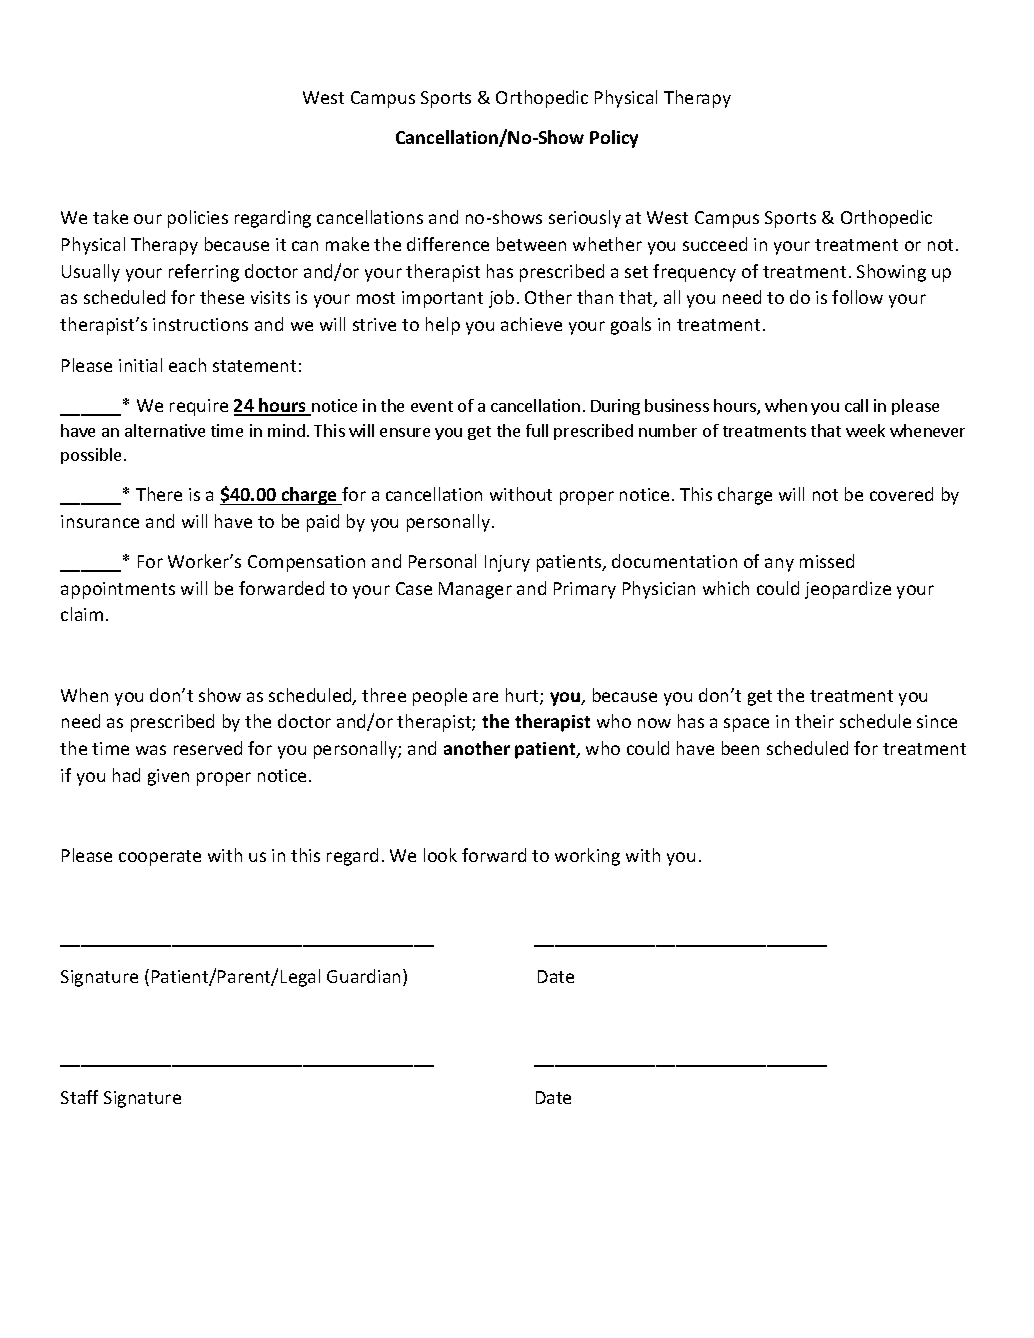  What do you see at coordinates (118, 590) in the screenshot?
I see `appointments` at bounding box center [118, 590].
